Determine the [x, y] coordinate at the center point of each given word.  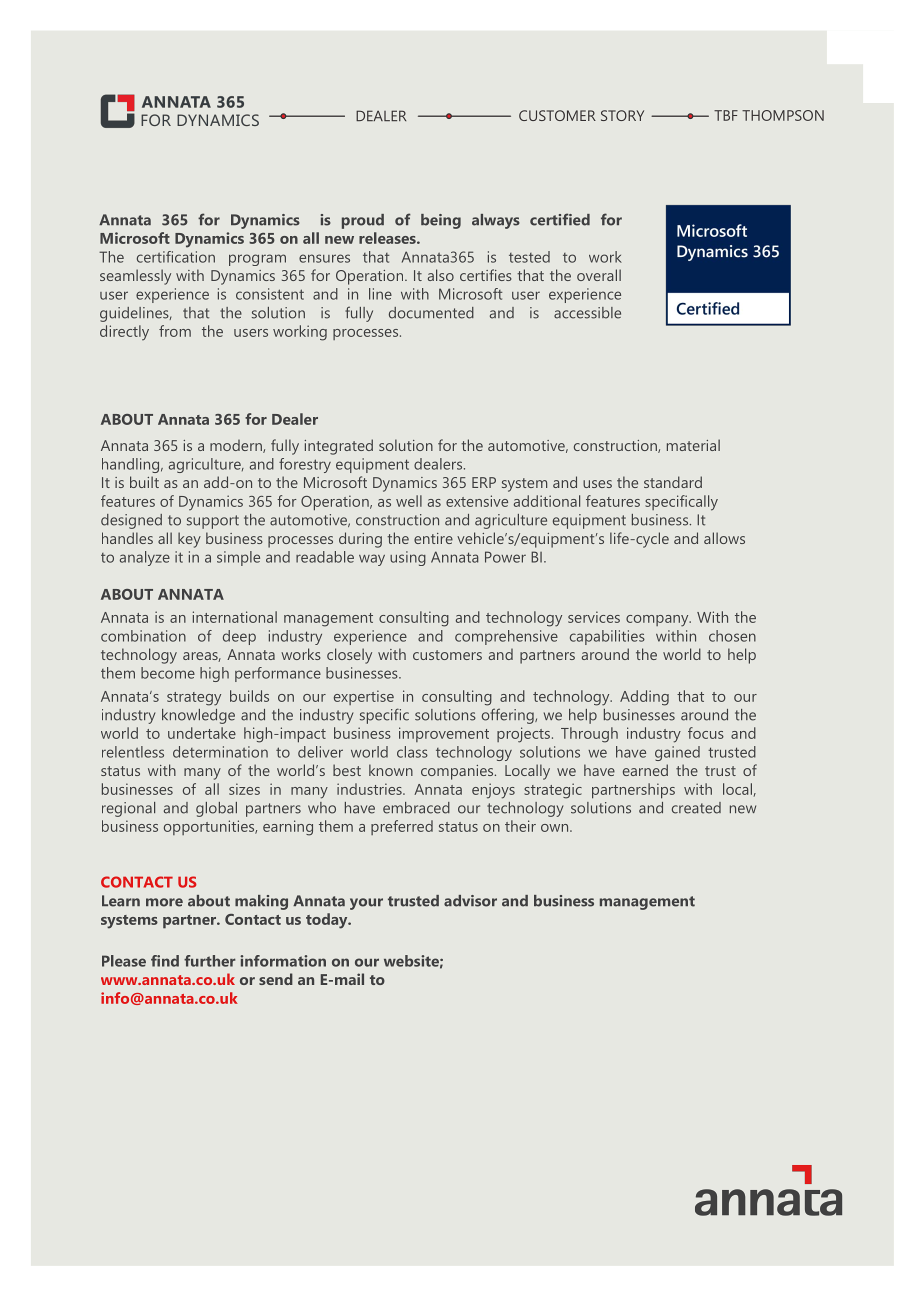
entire [433, 538]
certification [176, 257]
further [210, 961]
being [441, 221]
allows [724, 538]
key [189, 540]
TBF [726, 115]
